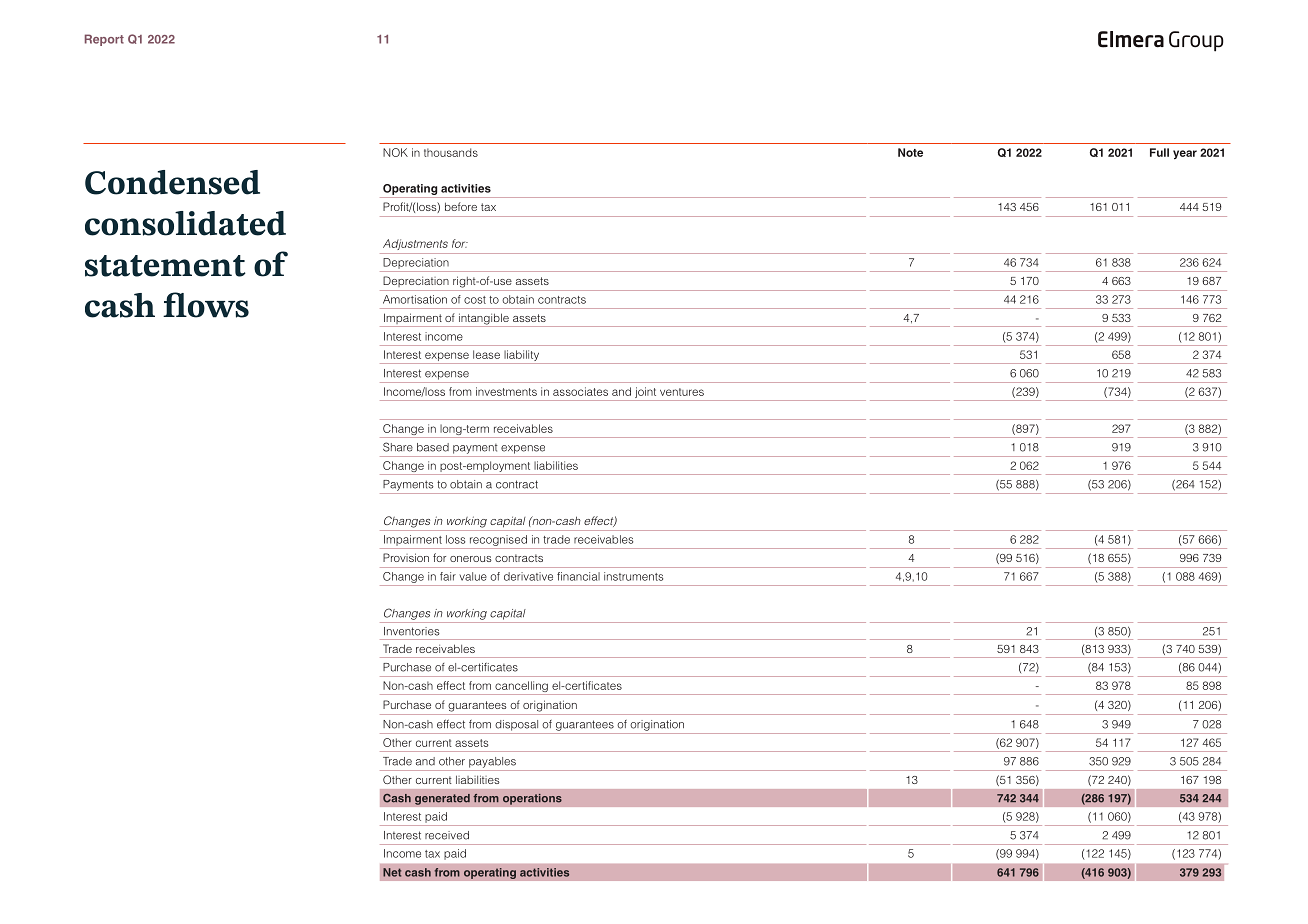 The image size is (1308, 924). Describe the element at coordinates (682, 392) in the screenshot. I see `ventures` at that location.
